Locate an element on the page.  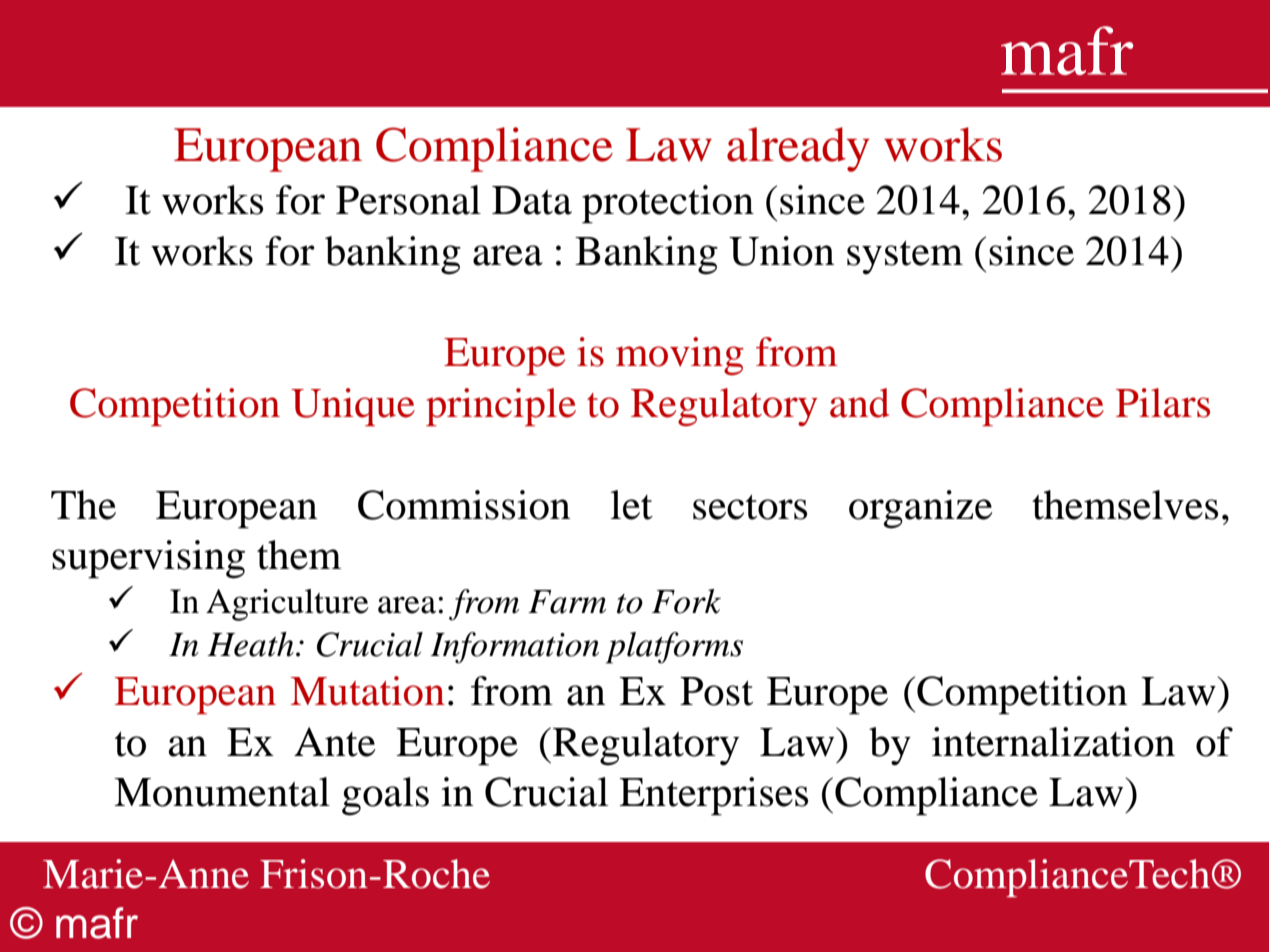
Personal is located at coordinates (408, 200).
